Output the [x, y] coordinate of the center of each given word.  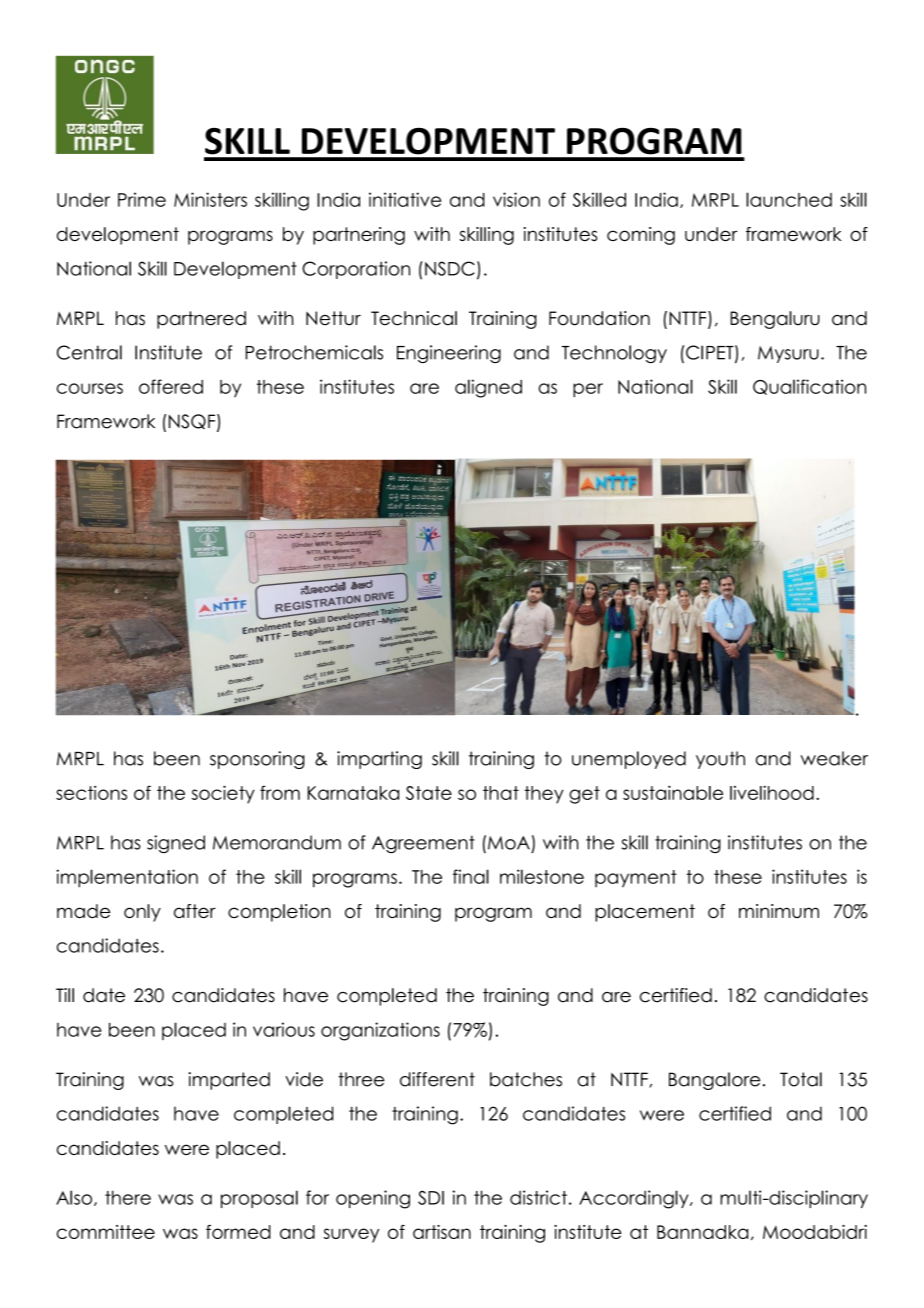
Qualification [809, 387]
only [142, 913]
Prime [142, 199]
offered [171, 386]
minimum [779, 911]
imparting [379, 760]
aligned [488, 388]
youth [720, 760]
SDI [431, 1197]
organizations [380, 1031]
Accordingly [635, 1199]
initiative [405, 199]
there [128, 1197]
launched [789, 199]
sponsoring [257, 760]
